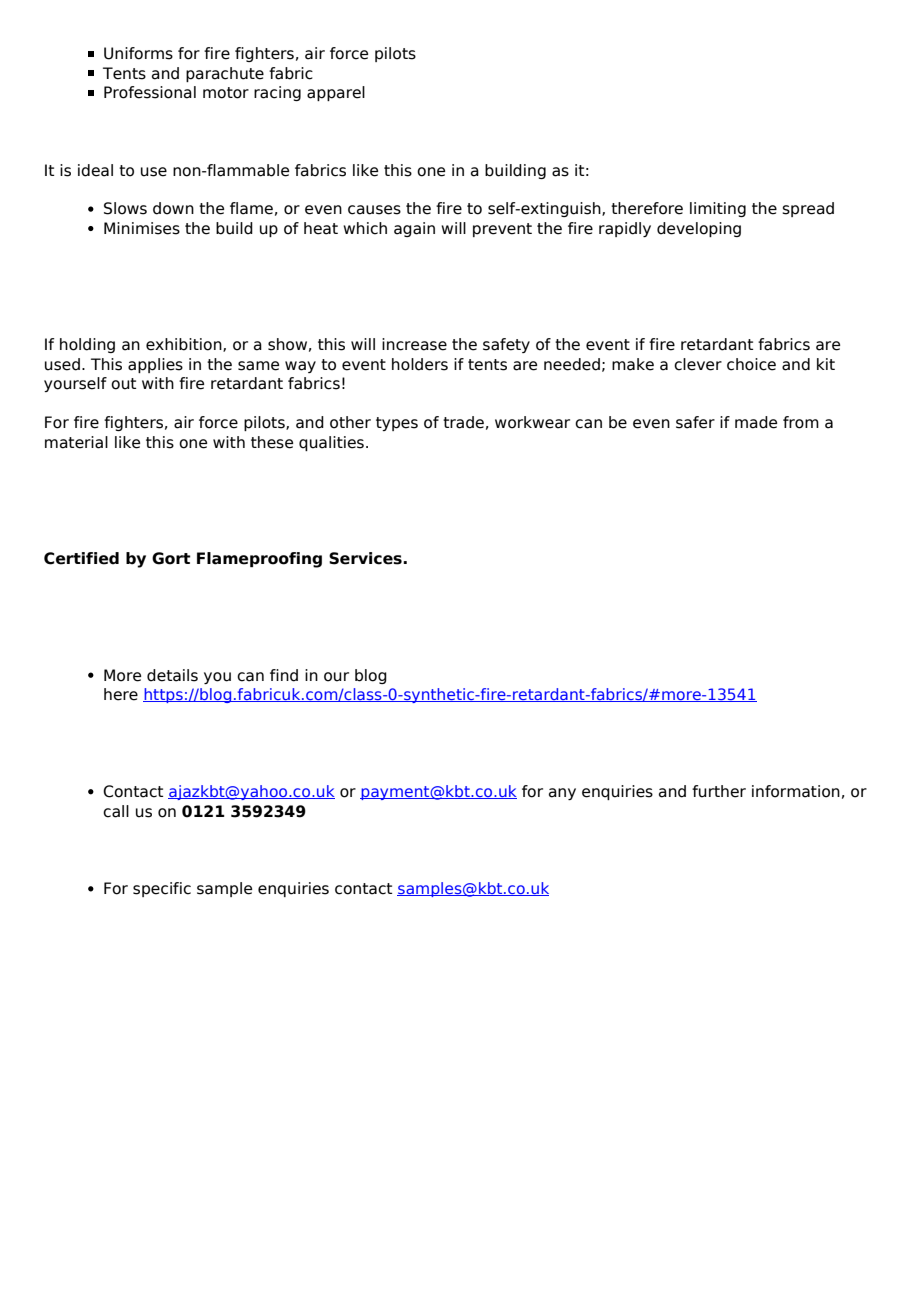 The height and width of the screenshot is (1308, 924). I want to click on apparel, so click(336, 93).
